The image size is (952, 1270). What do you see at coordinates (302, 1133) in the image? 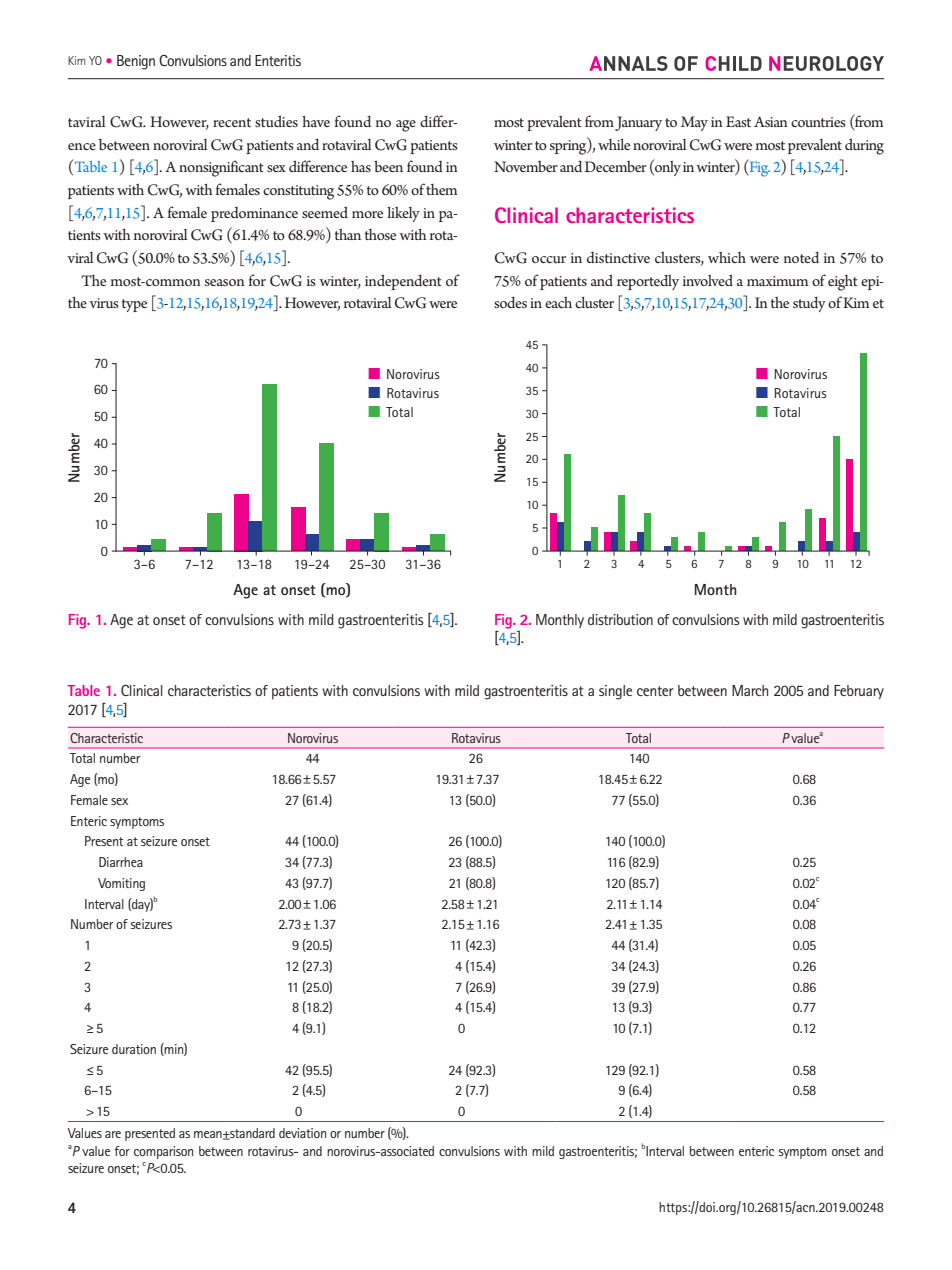
I see `deviation` at bounding box center [302, 1133].
